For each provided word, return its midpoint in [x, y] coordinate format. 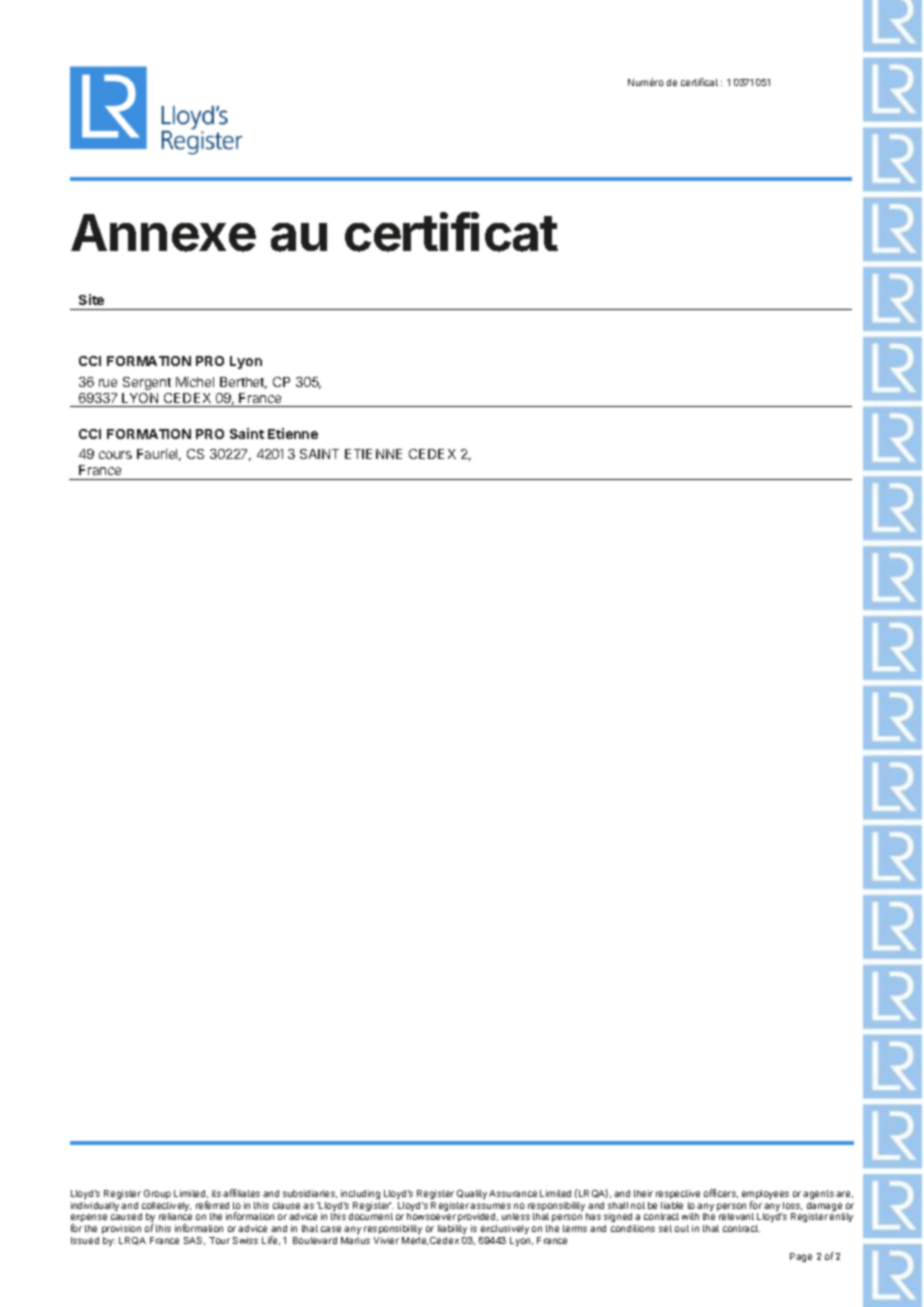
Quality [472, 1194]
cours [115, 455]
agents [818, 1194]
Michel [195, 382]
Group [157, 1194]
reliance [175, 1216]
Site [91, 299]
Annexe [163, 233]
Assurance [513, 1193]
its [216, 1193]
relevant [736, 1216]
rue [108, 383]
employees [765, 1196]
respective [678, 1194]
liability [452, 1229]
